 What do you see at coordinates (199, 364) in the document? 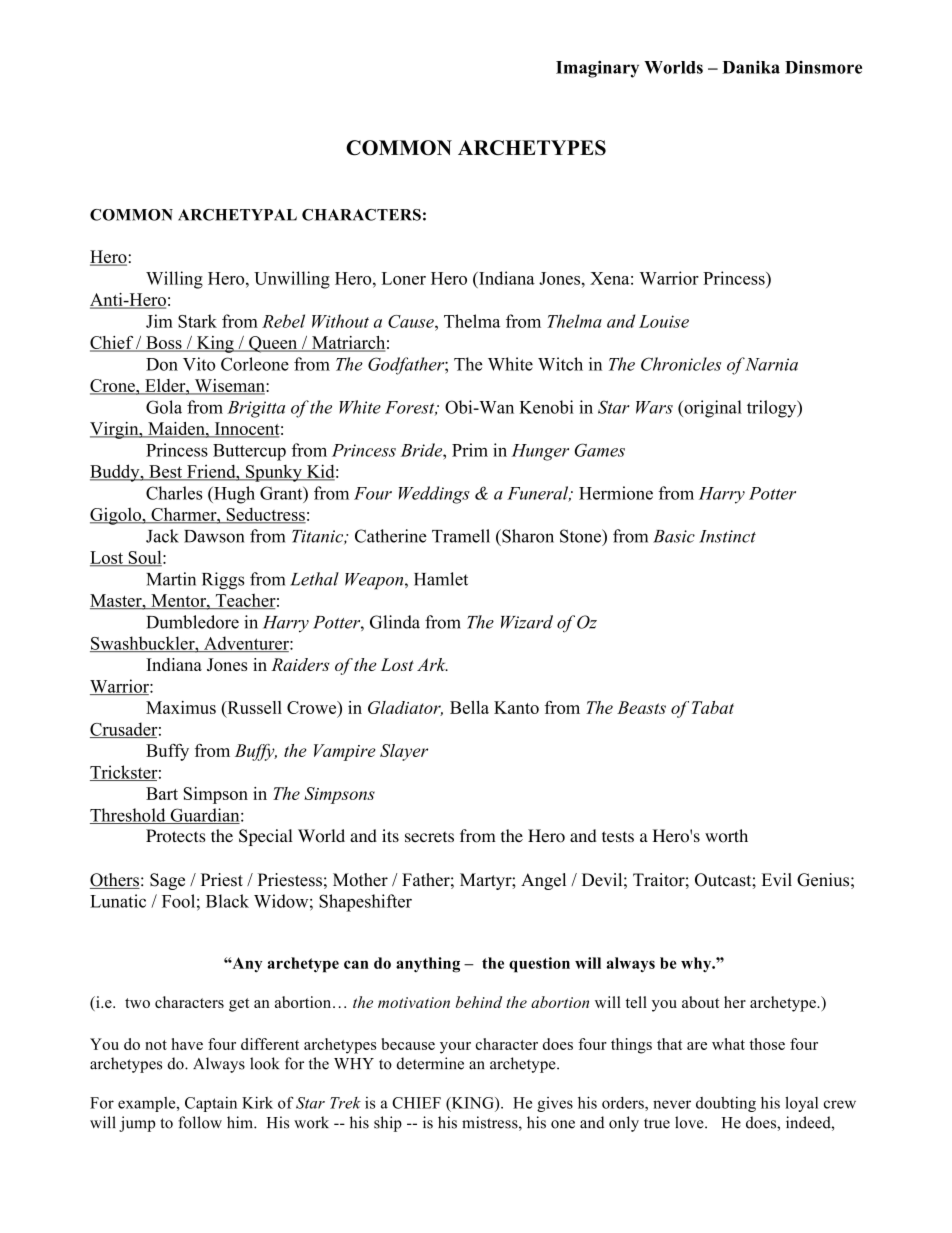
I see `Vito` at bounding box center [199, 364].
